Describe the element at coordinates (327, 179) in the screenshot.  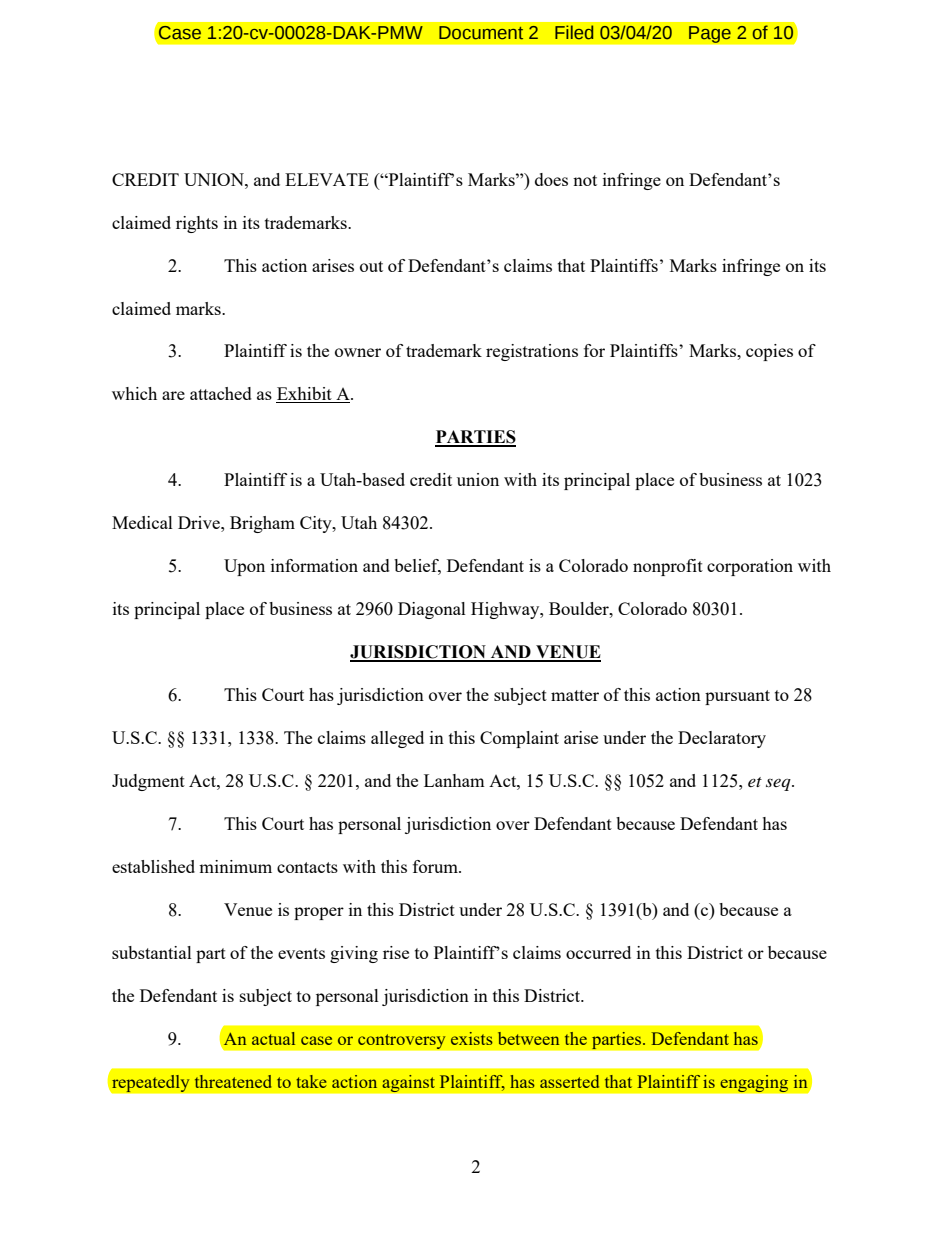
I see `ELEVATE` at that location.
